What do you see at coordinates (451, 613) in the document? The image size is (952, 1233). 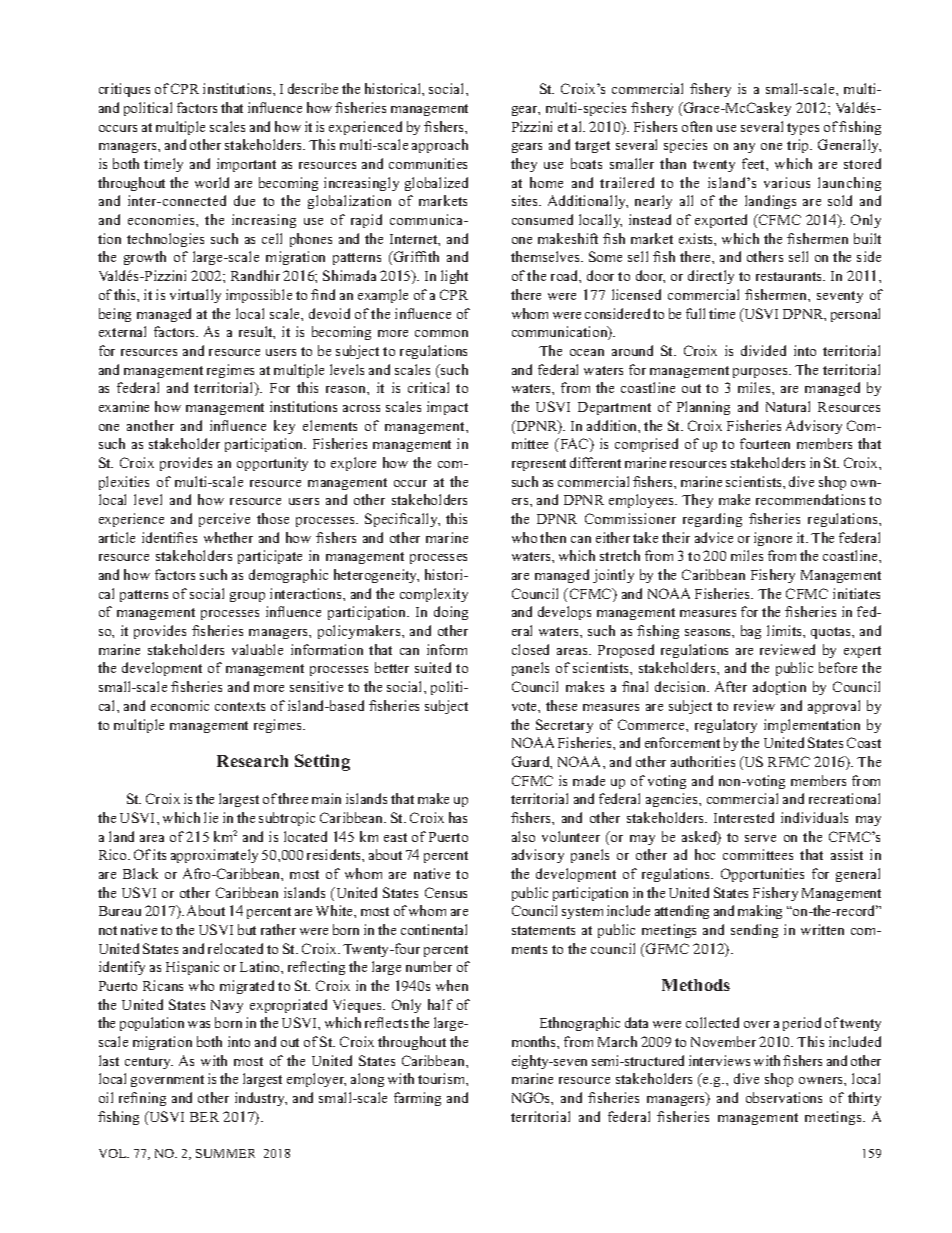 I see `doing` at bounding box center [451, 613].
